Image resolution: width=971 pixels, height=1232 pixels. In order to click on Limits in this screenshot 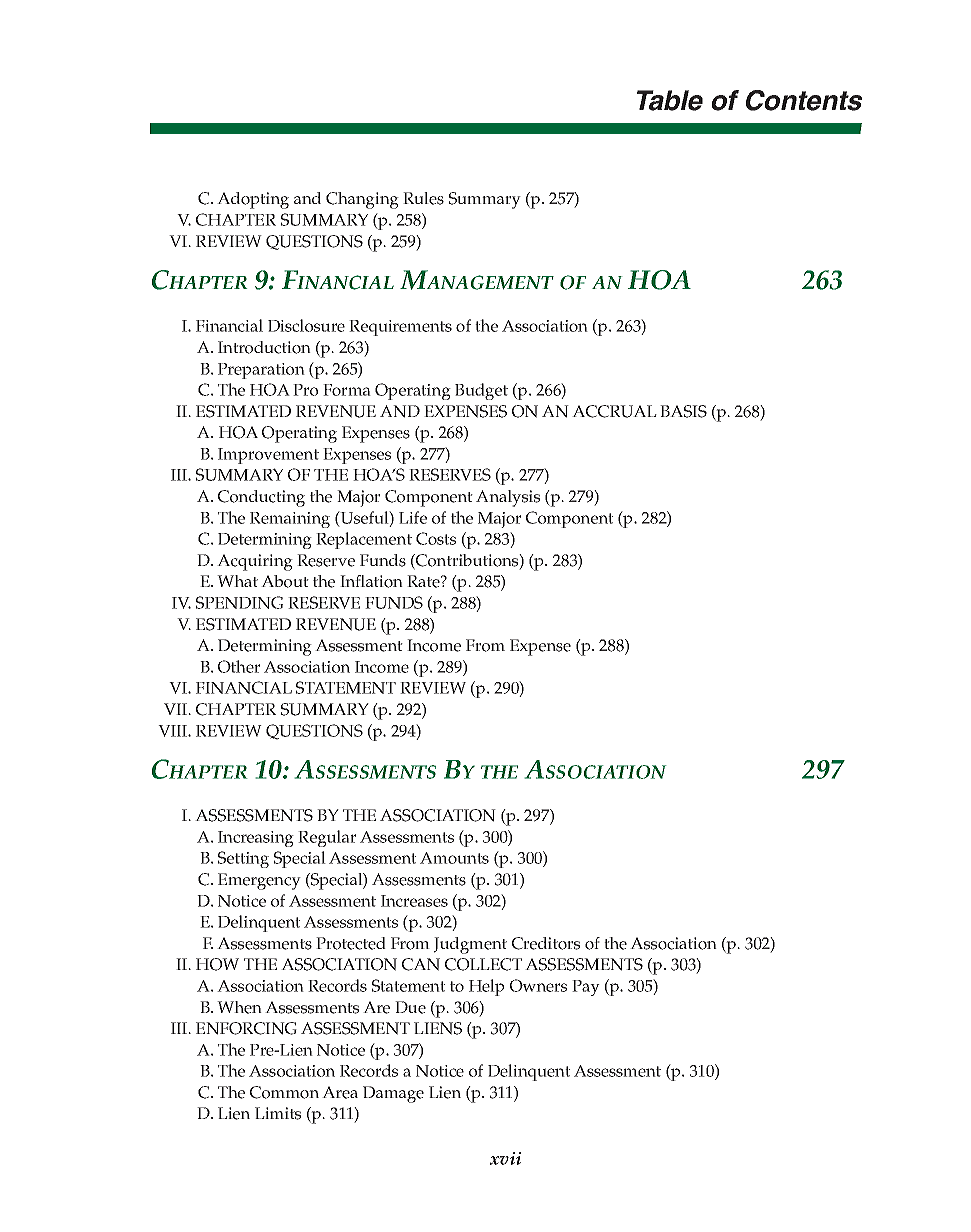, I will do `click(278, 1113)`.
